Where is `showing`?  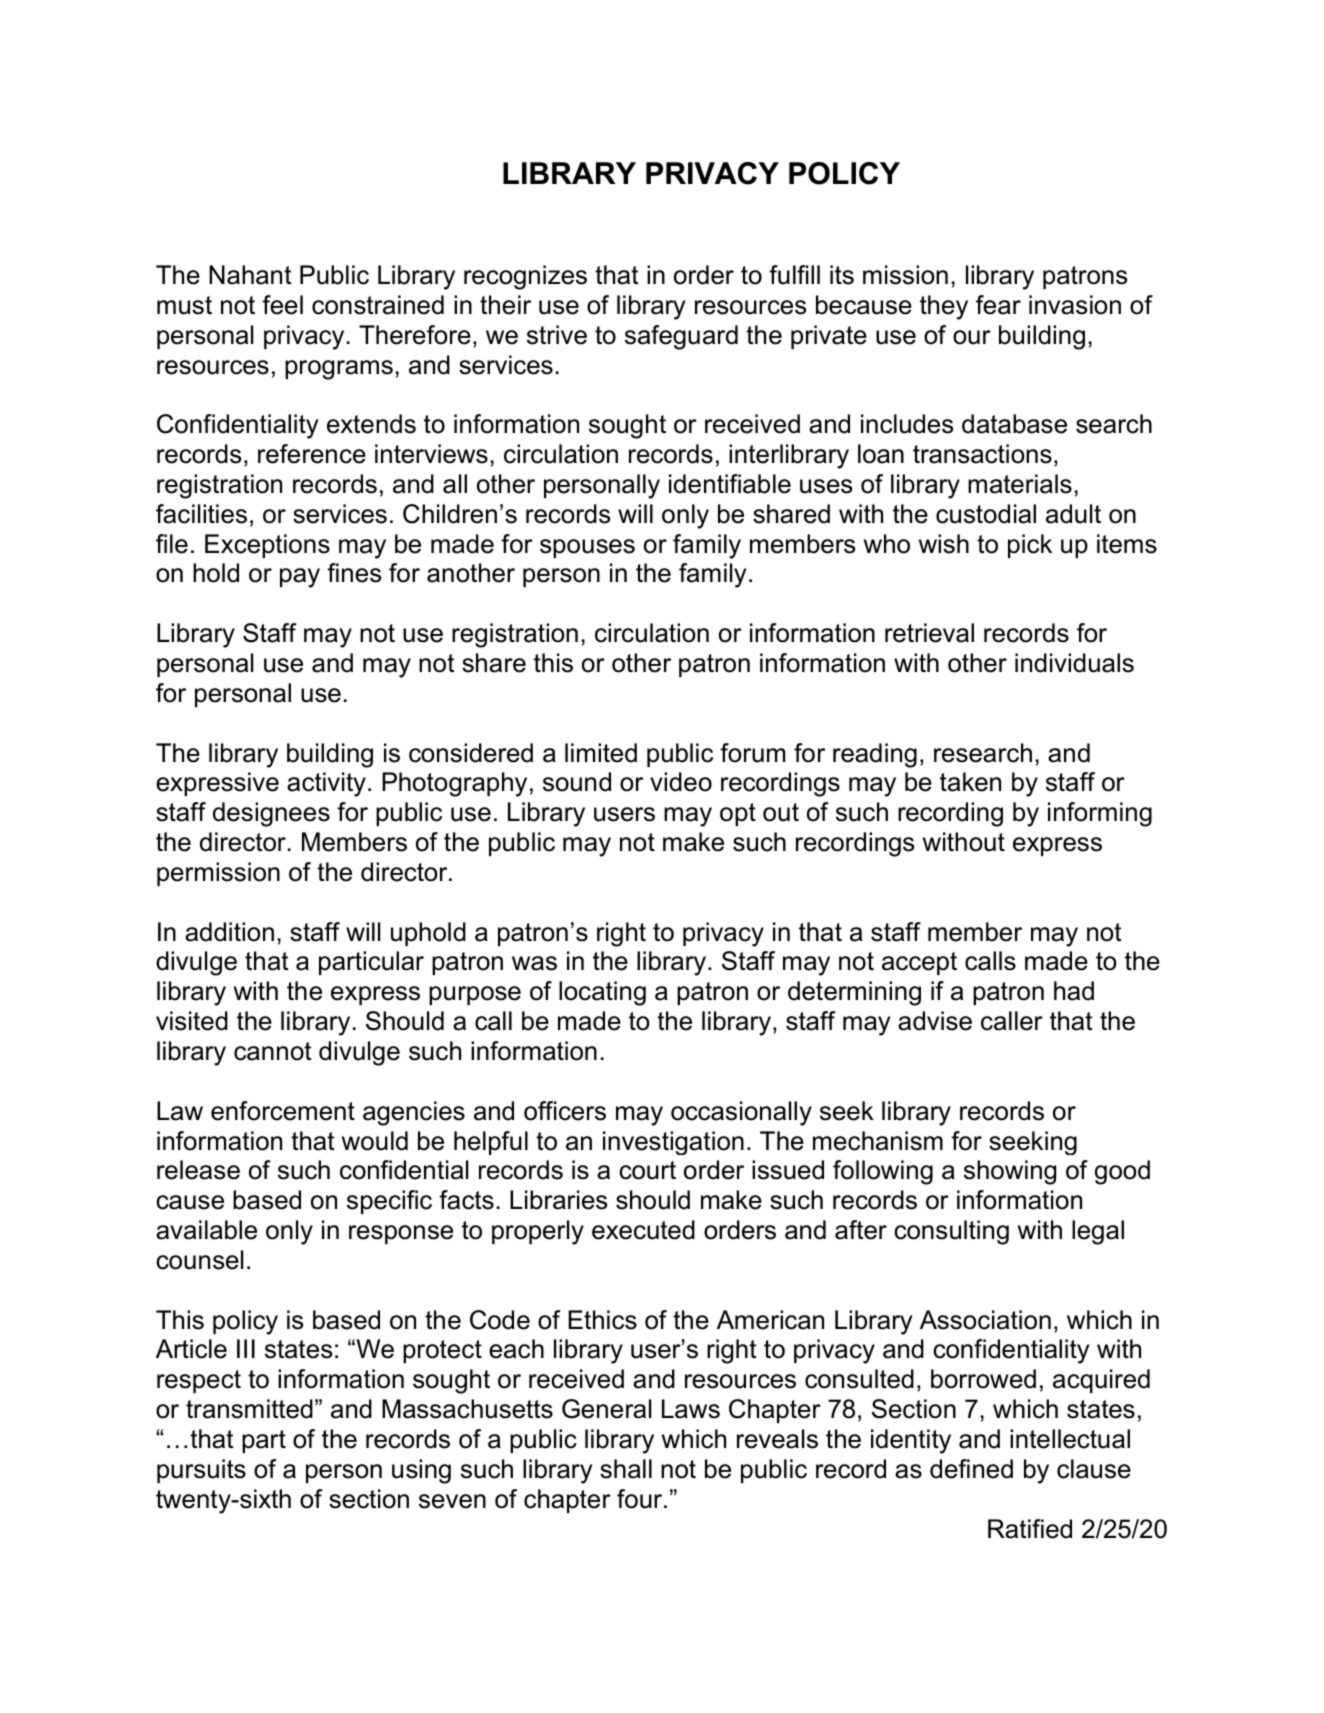
showing is located at coordinates (1010, 1172).
